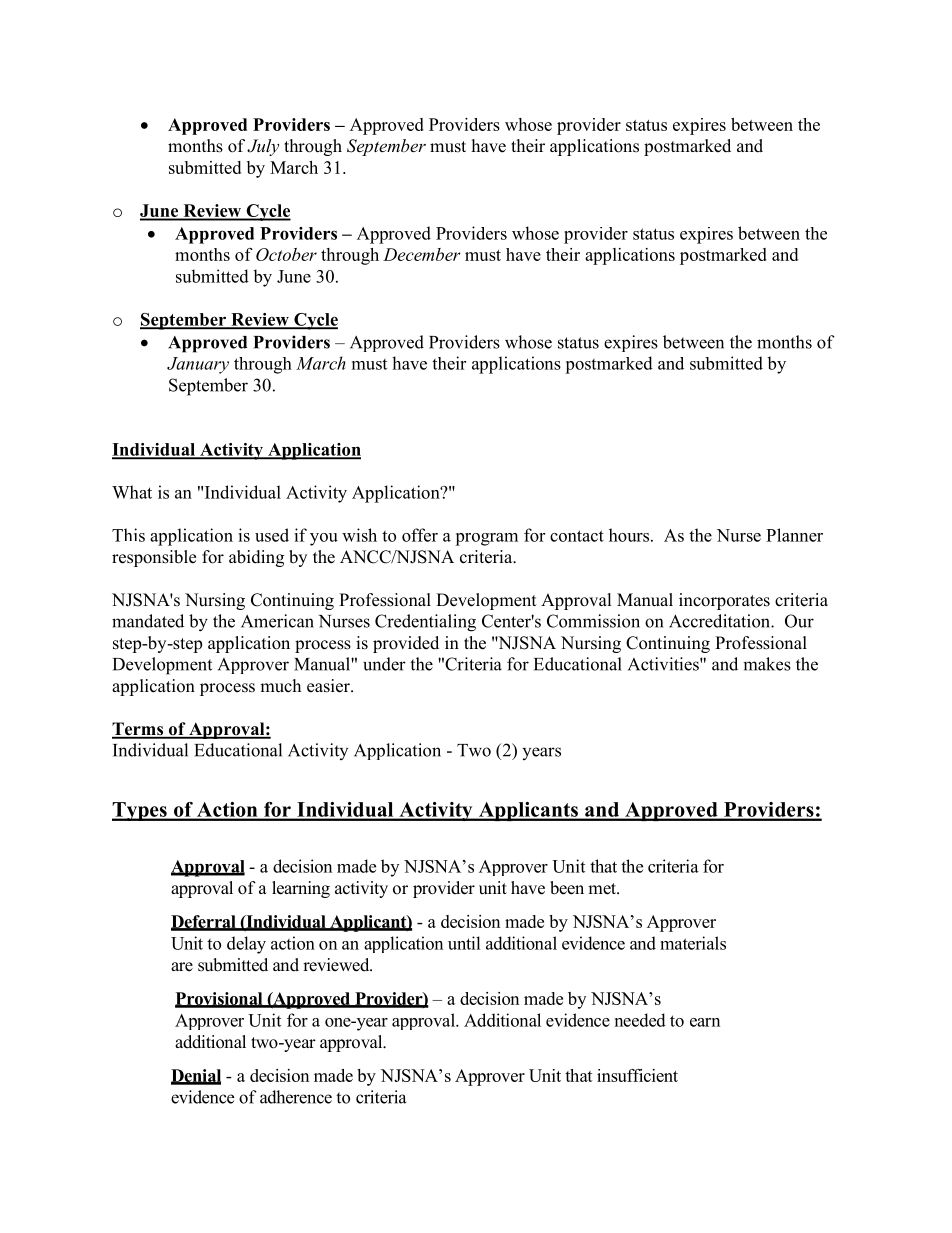  What do you see at coordinates (425, 623) in the screenshot?
I see `Credentialing` at bounding box center [425, 623].
